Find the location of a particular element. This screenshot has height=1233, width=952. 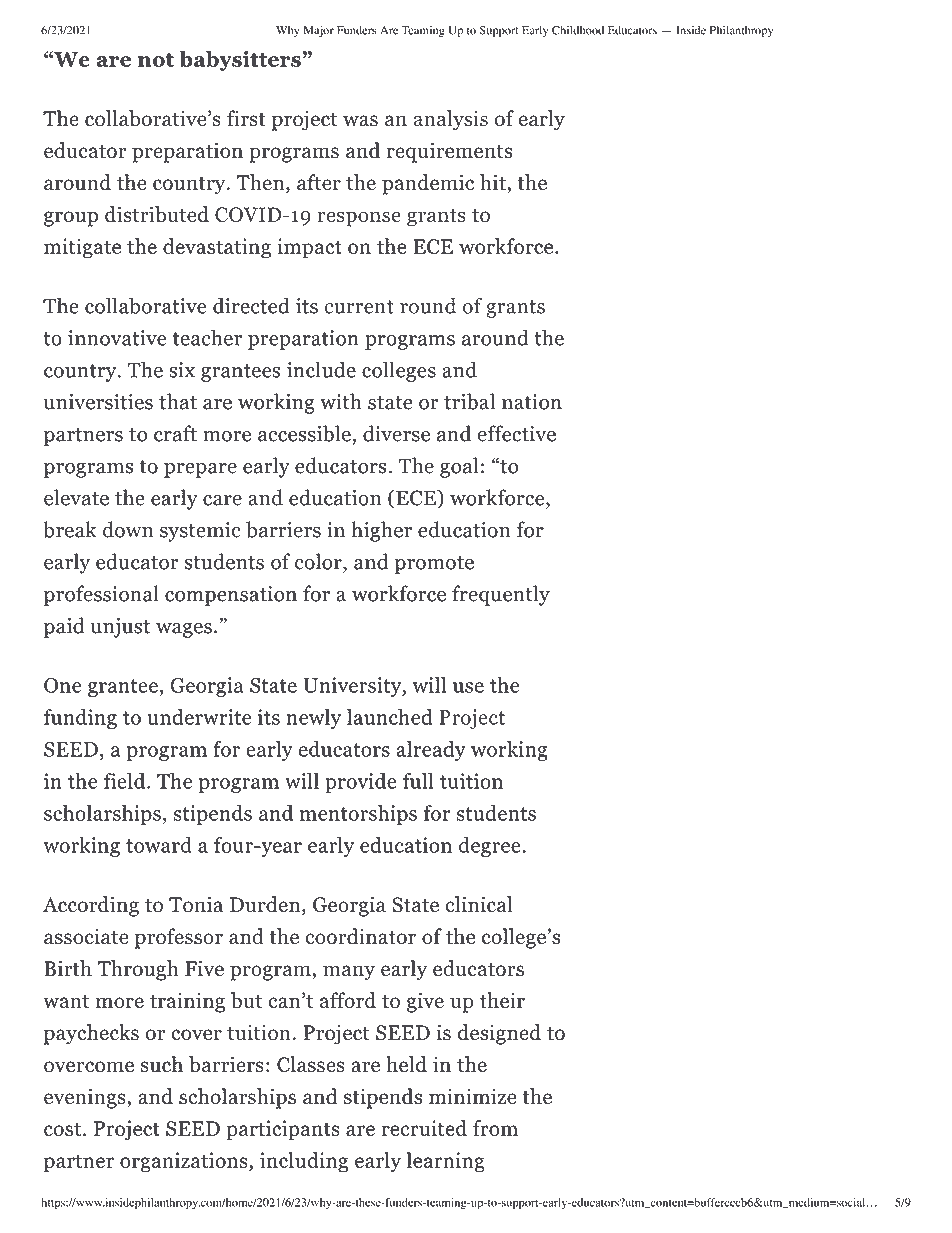

including is located at coordinates (304, 1162).
